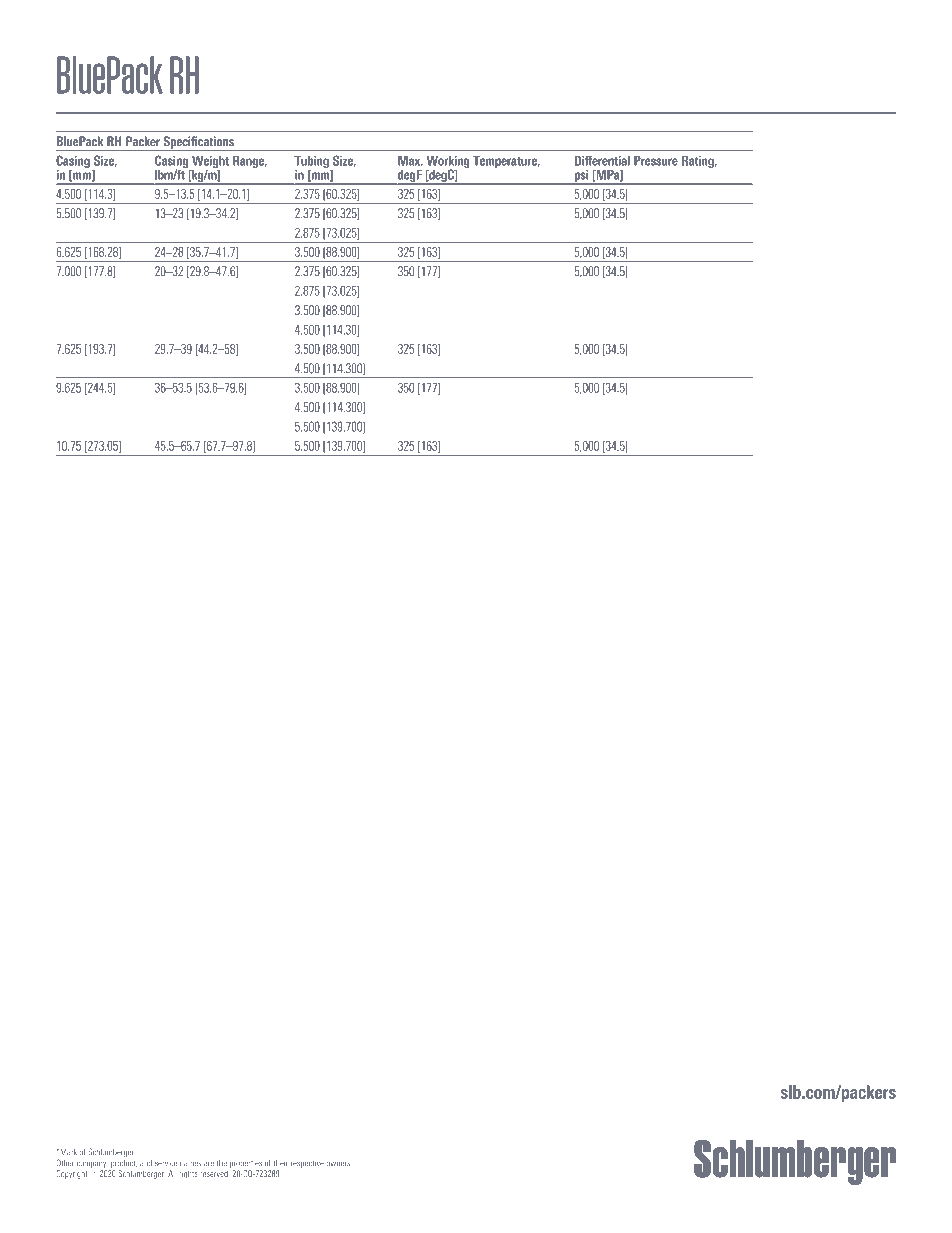 The width and height of the image is (952, 1233). Describe the element at coordinates (307, 1164) in the image. I see `respective` at that location.
